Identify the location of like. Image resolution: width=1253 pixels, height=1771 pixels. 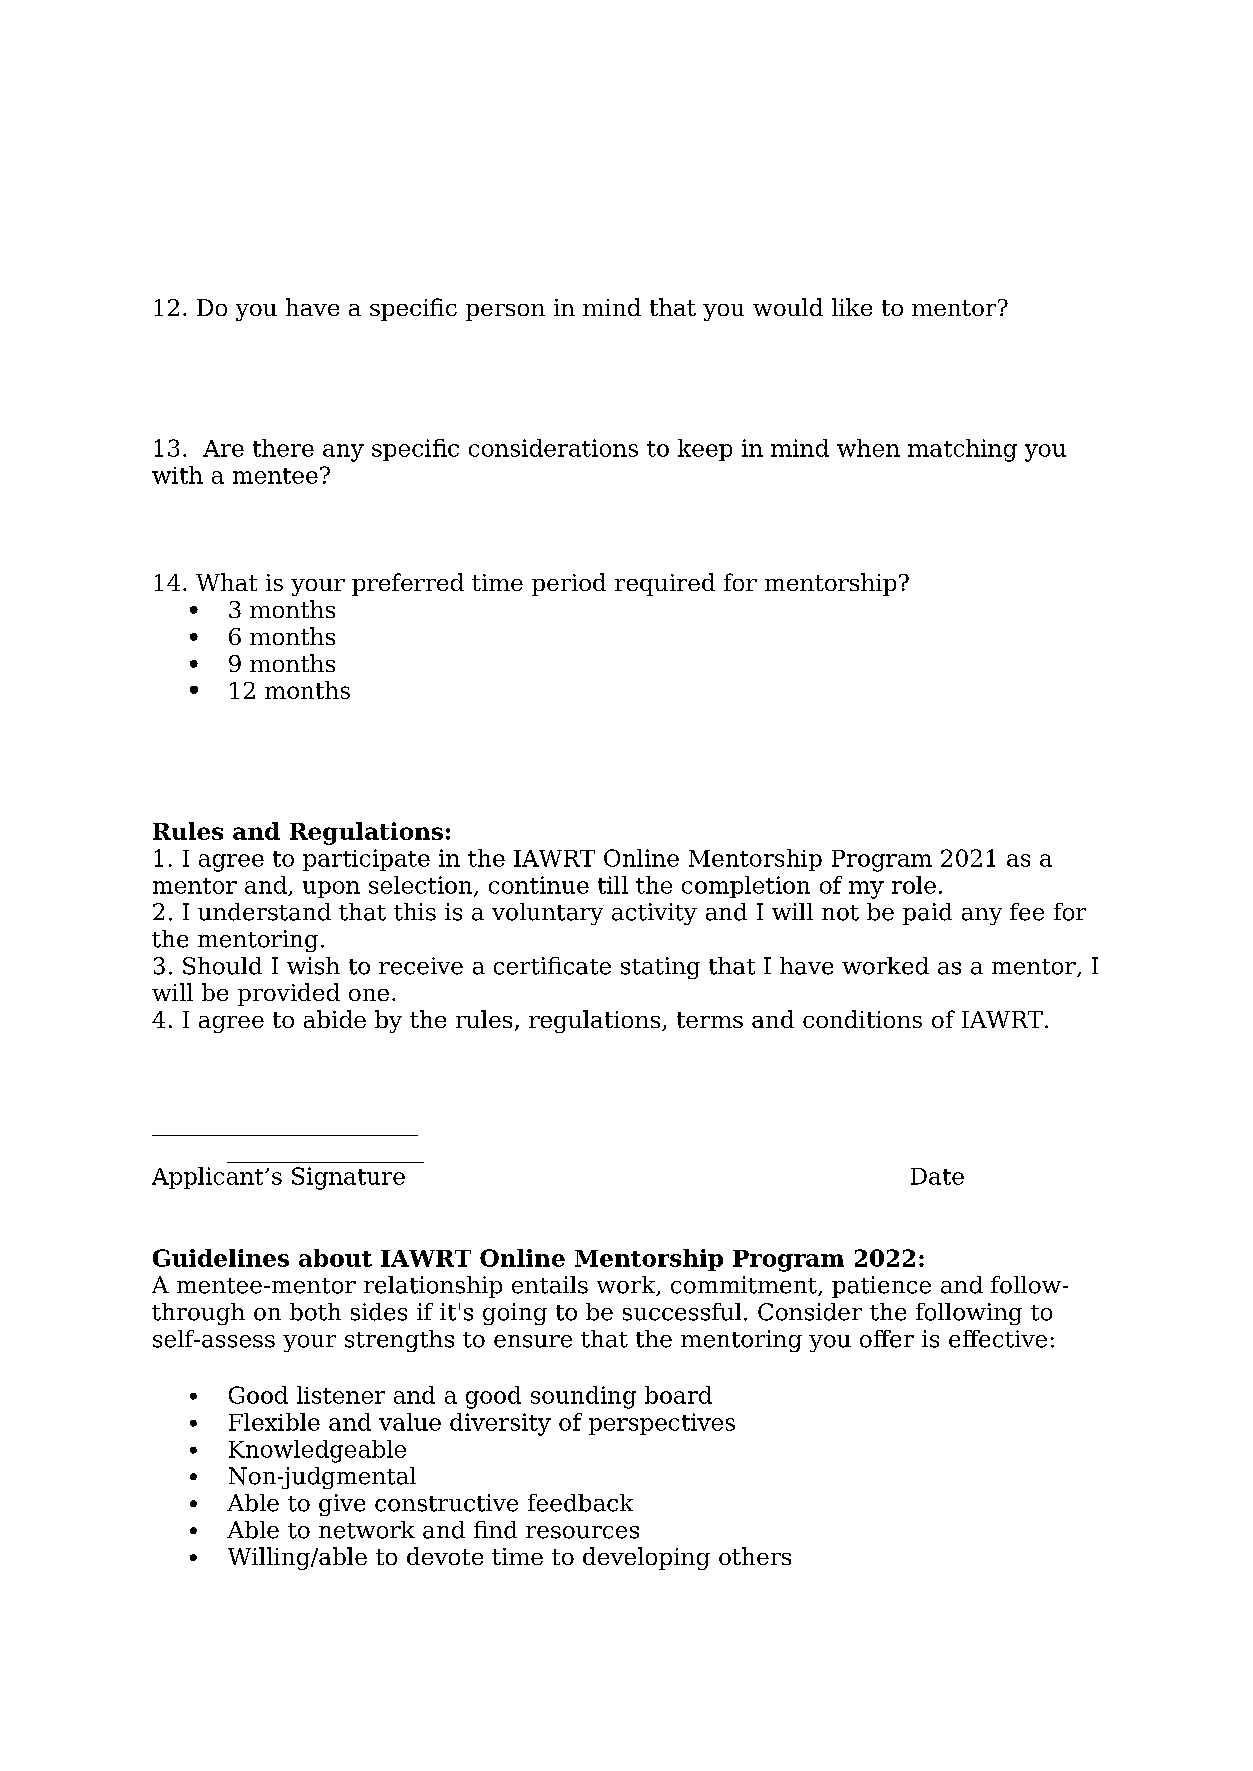
(852, 307).
